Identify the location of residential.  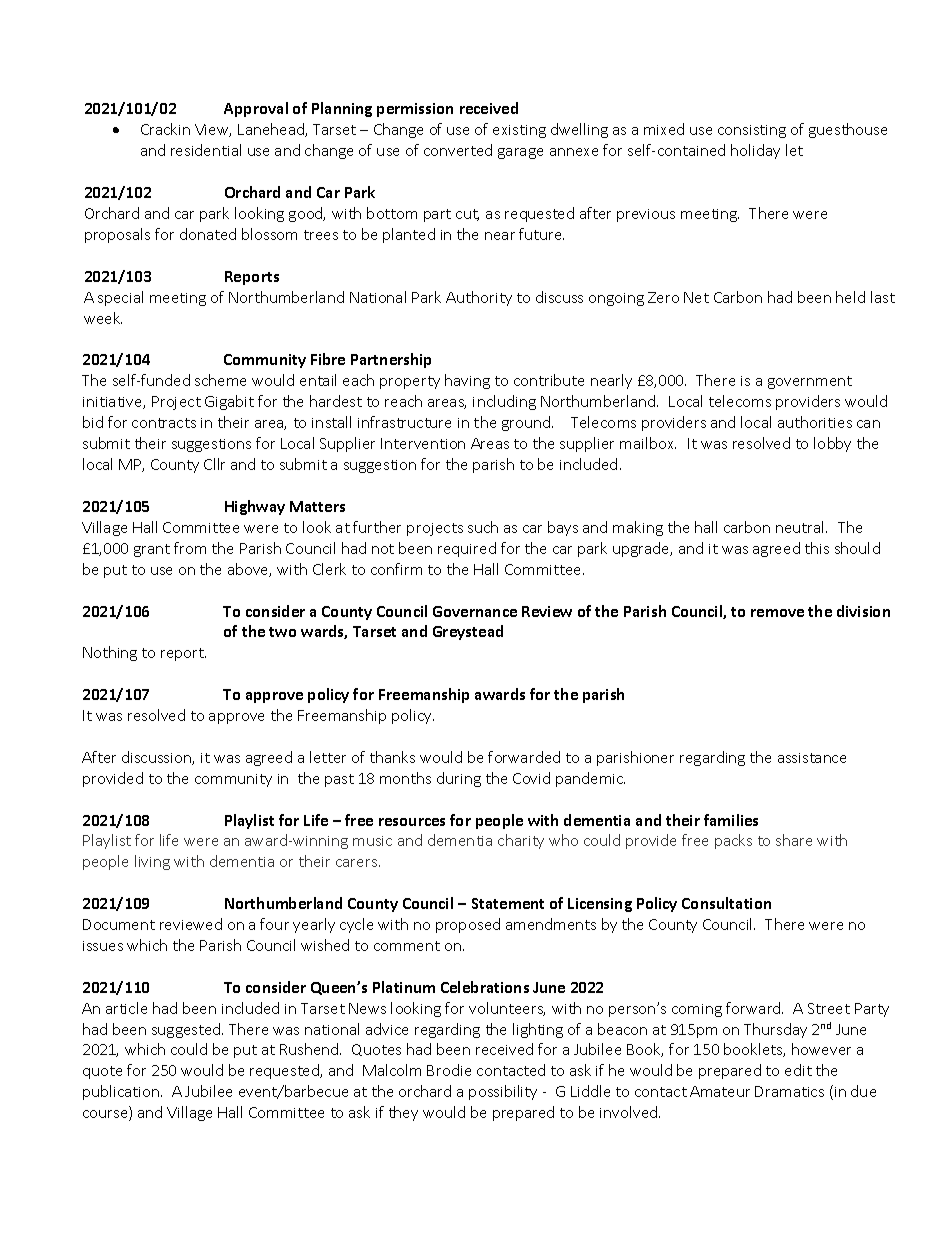
(206, 150).
